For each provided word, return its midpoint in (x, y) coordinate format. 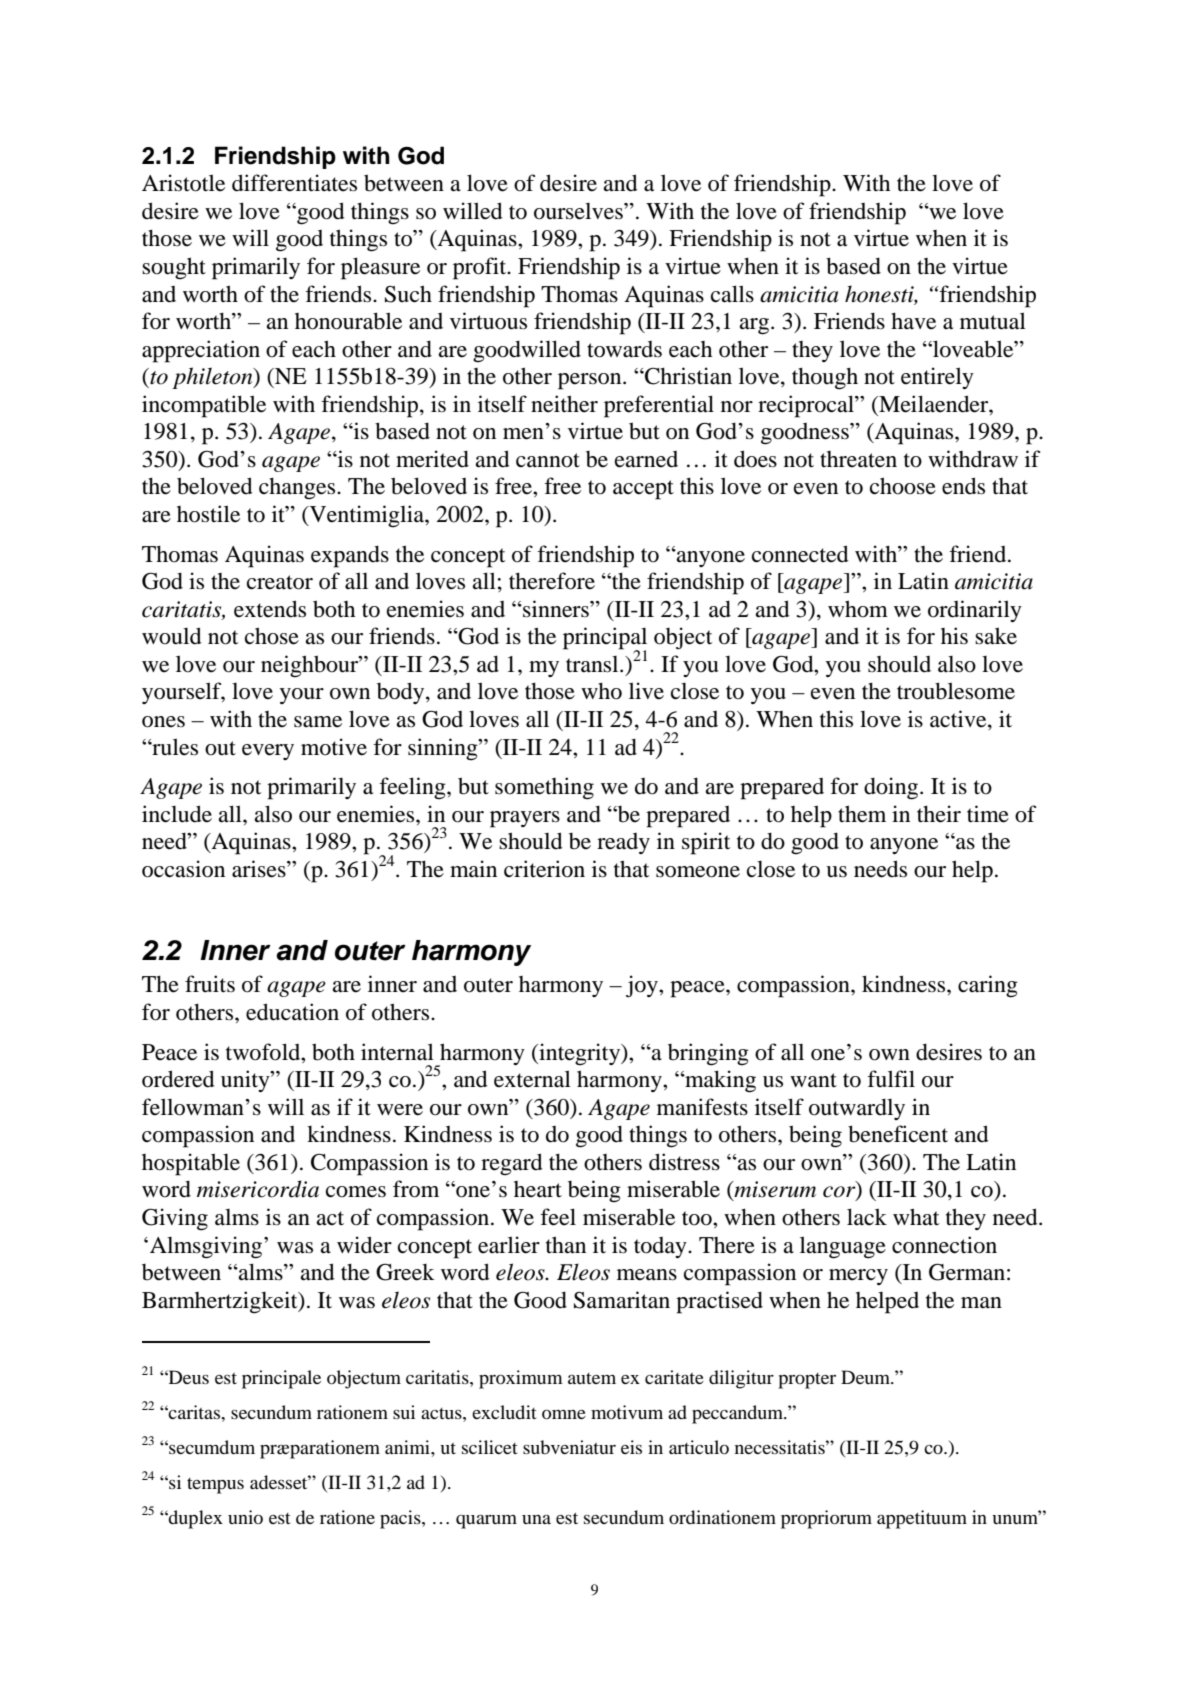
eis (631, 1447)
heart (538, 1189)
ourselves (579, 211)
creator (280, 582)
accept (643, 490)
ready (623, 843)
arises (260, 869)
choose (903, 486)
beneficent (898, 1134)
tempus (215, 1486)
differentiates (294, 183)
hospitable (191, 1164)
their (939, 814)
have (913, 321)
